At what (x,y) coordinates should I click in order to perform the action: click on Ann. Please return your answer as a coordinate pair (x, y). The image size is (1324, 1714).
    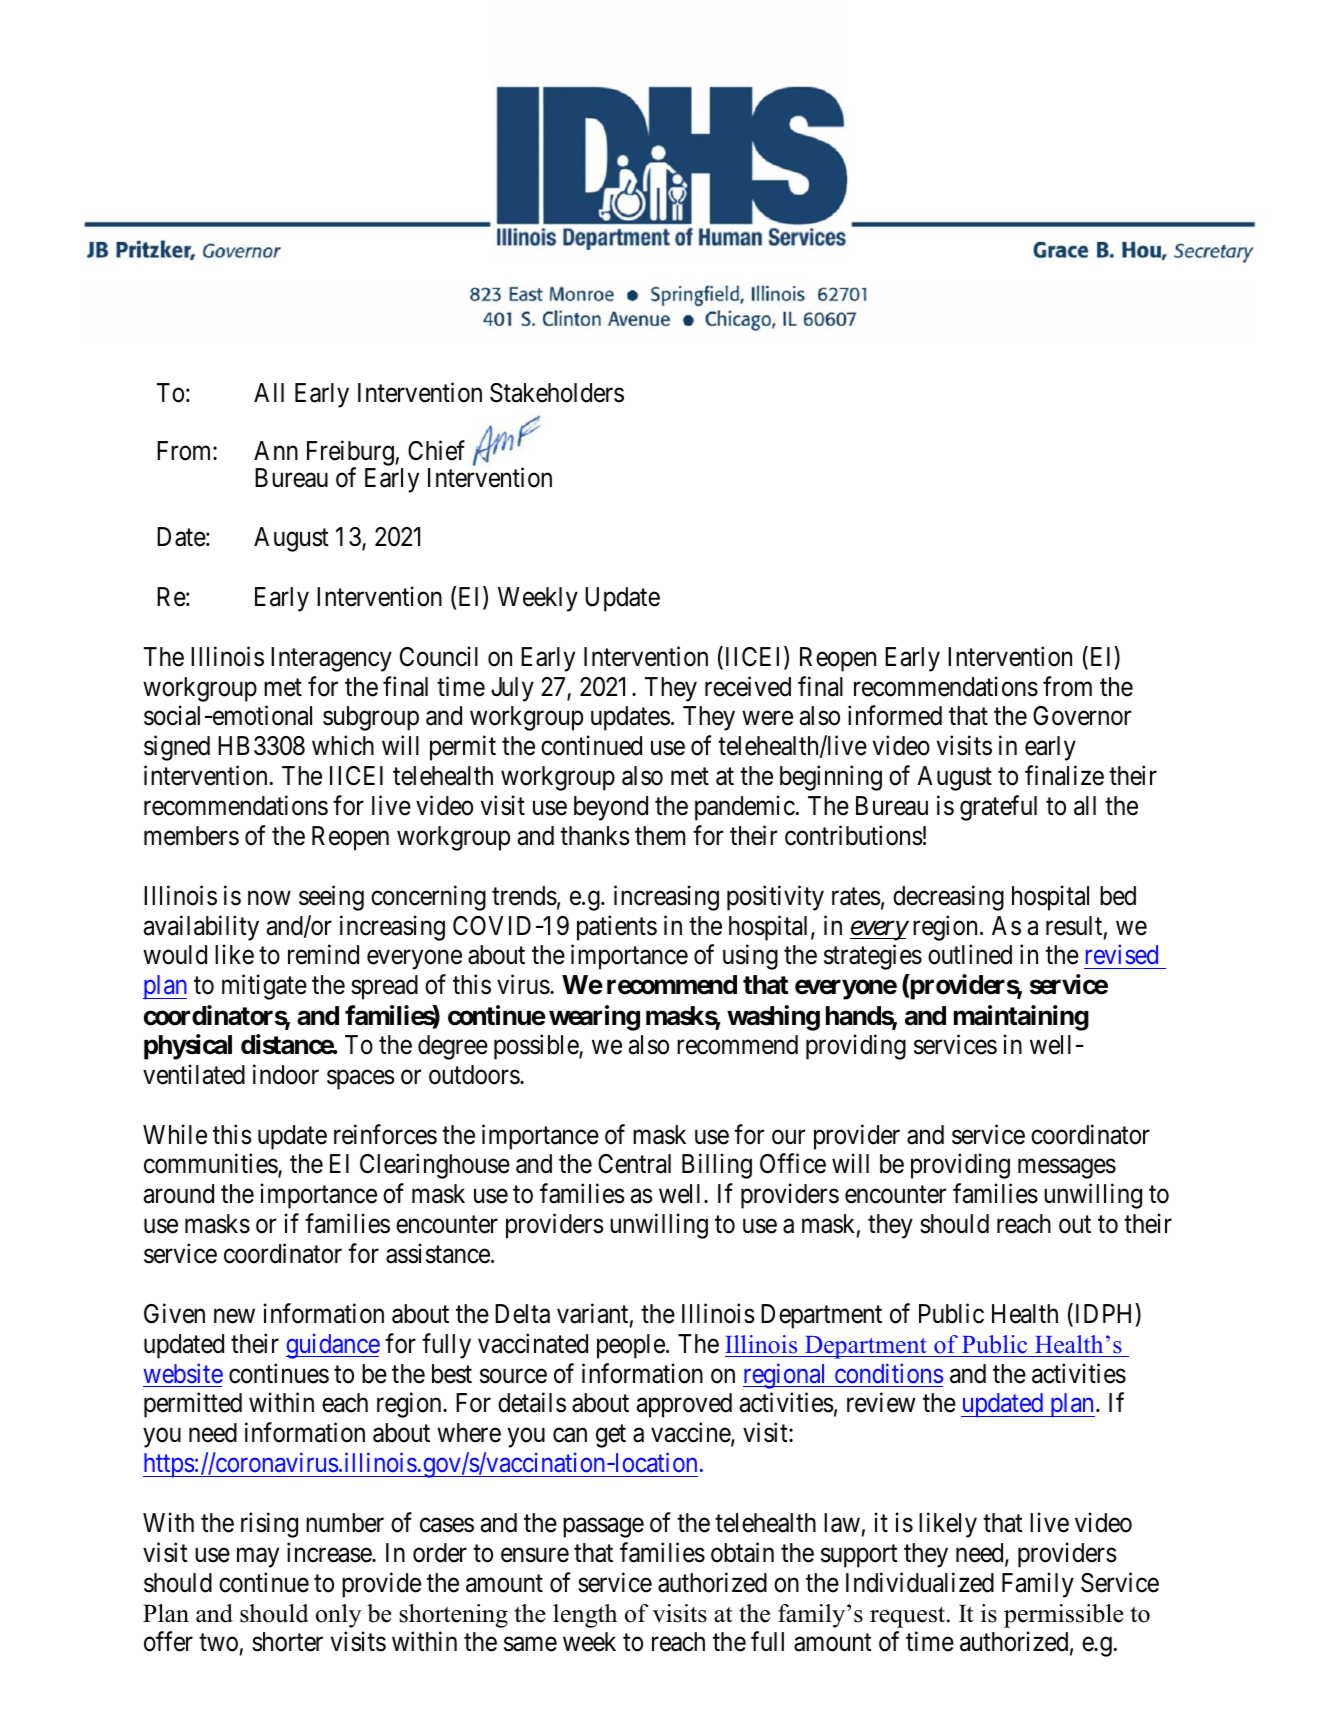
    Looking at the image, I should click on (276, 450).
